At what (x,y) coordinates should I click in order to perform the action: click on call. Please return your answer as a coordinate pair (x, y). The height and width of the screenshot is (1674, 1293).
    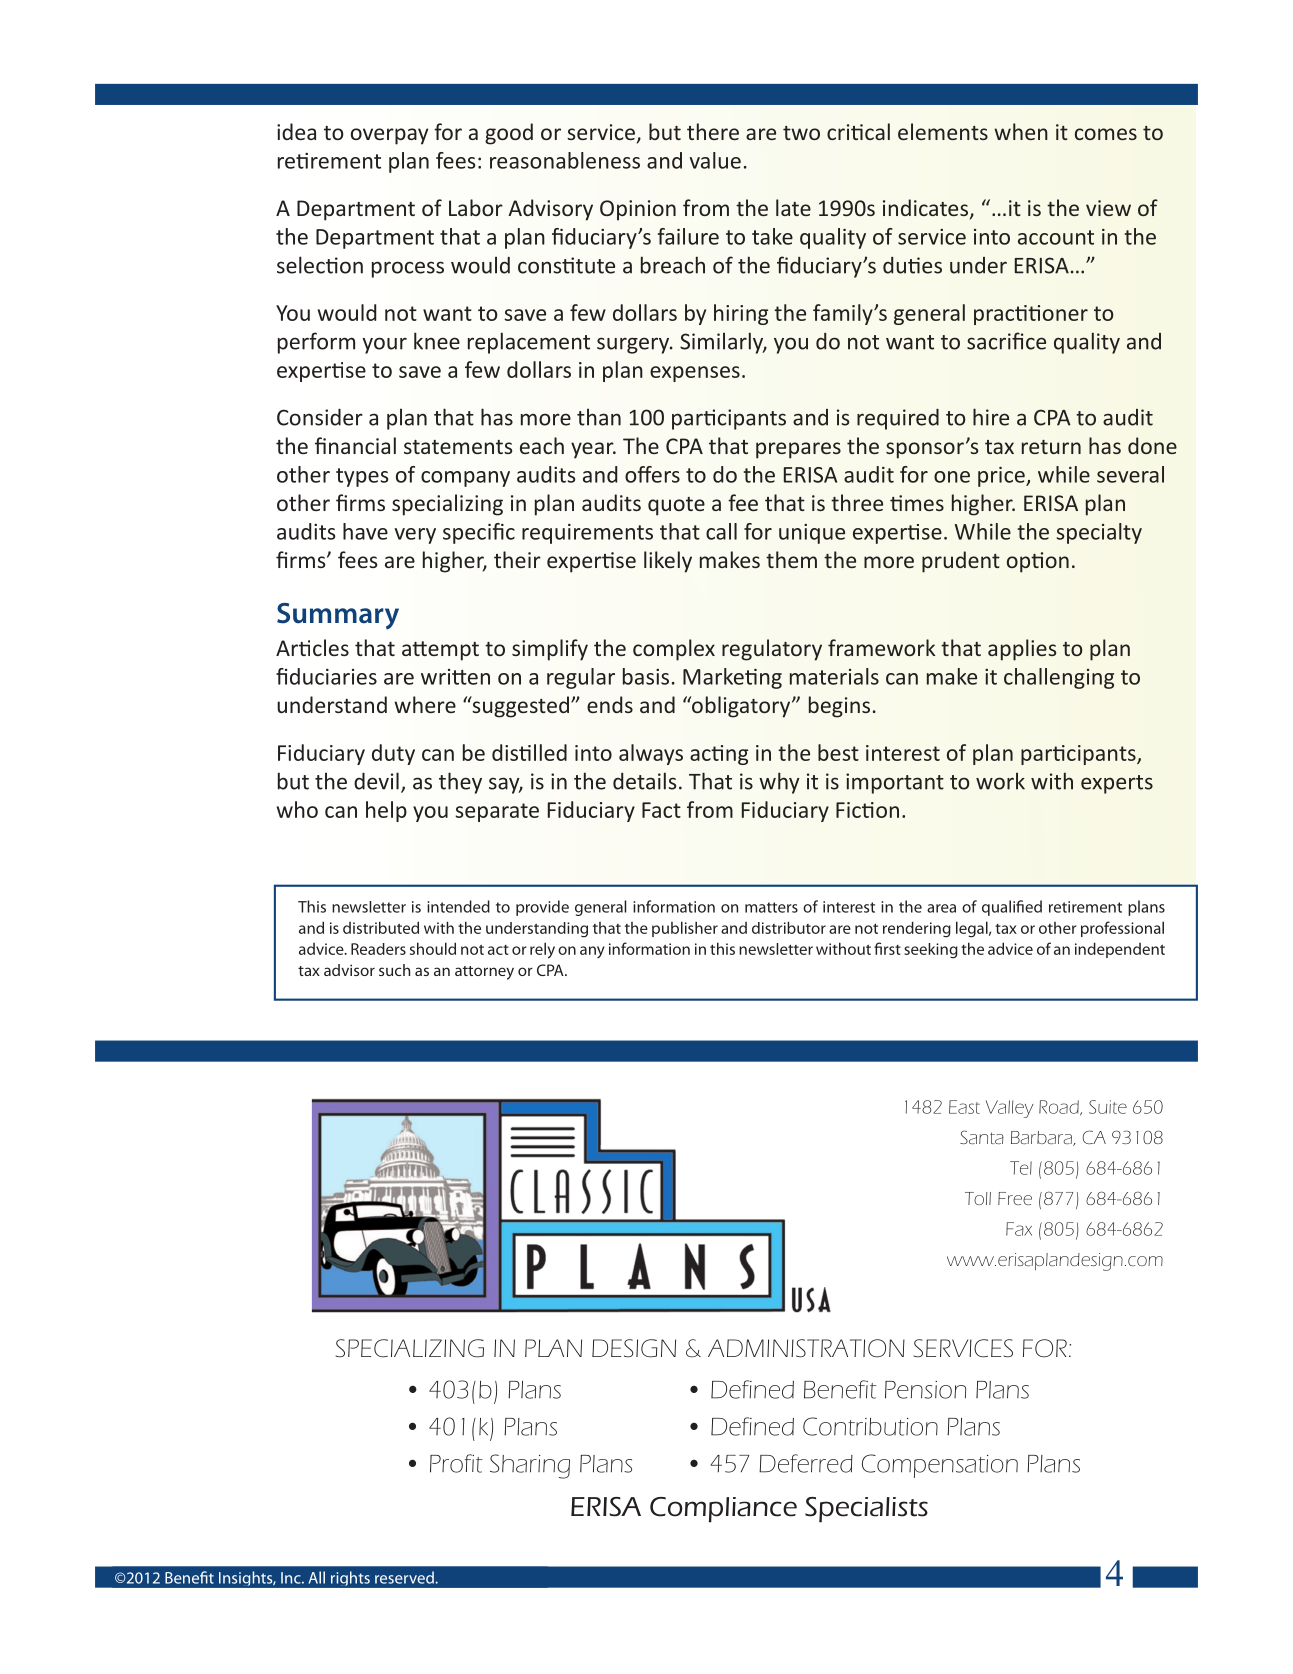
    Looking at the image, I should click on (721, 531).
